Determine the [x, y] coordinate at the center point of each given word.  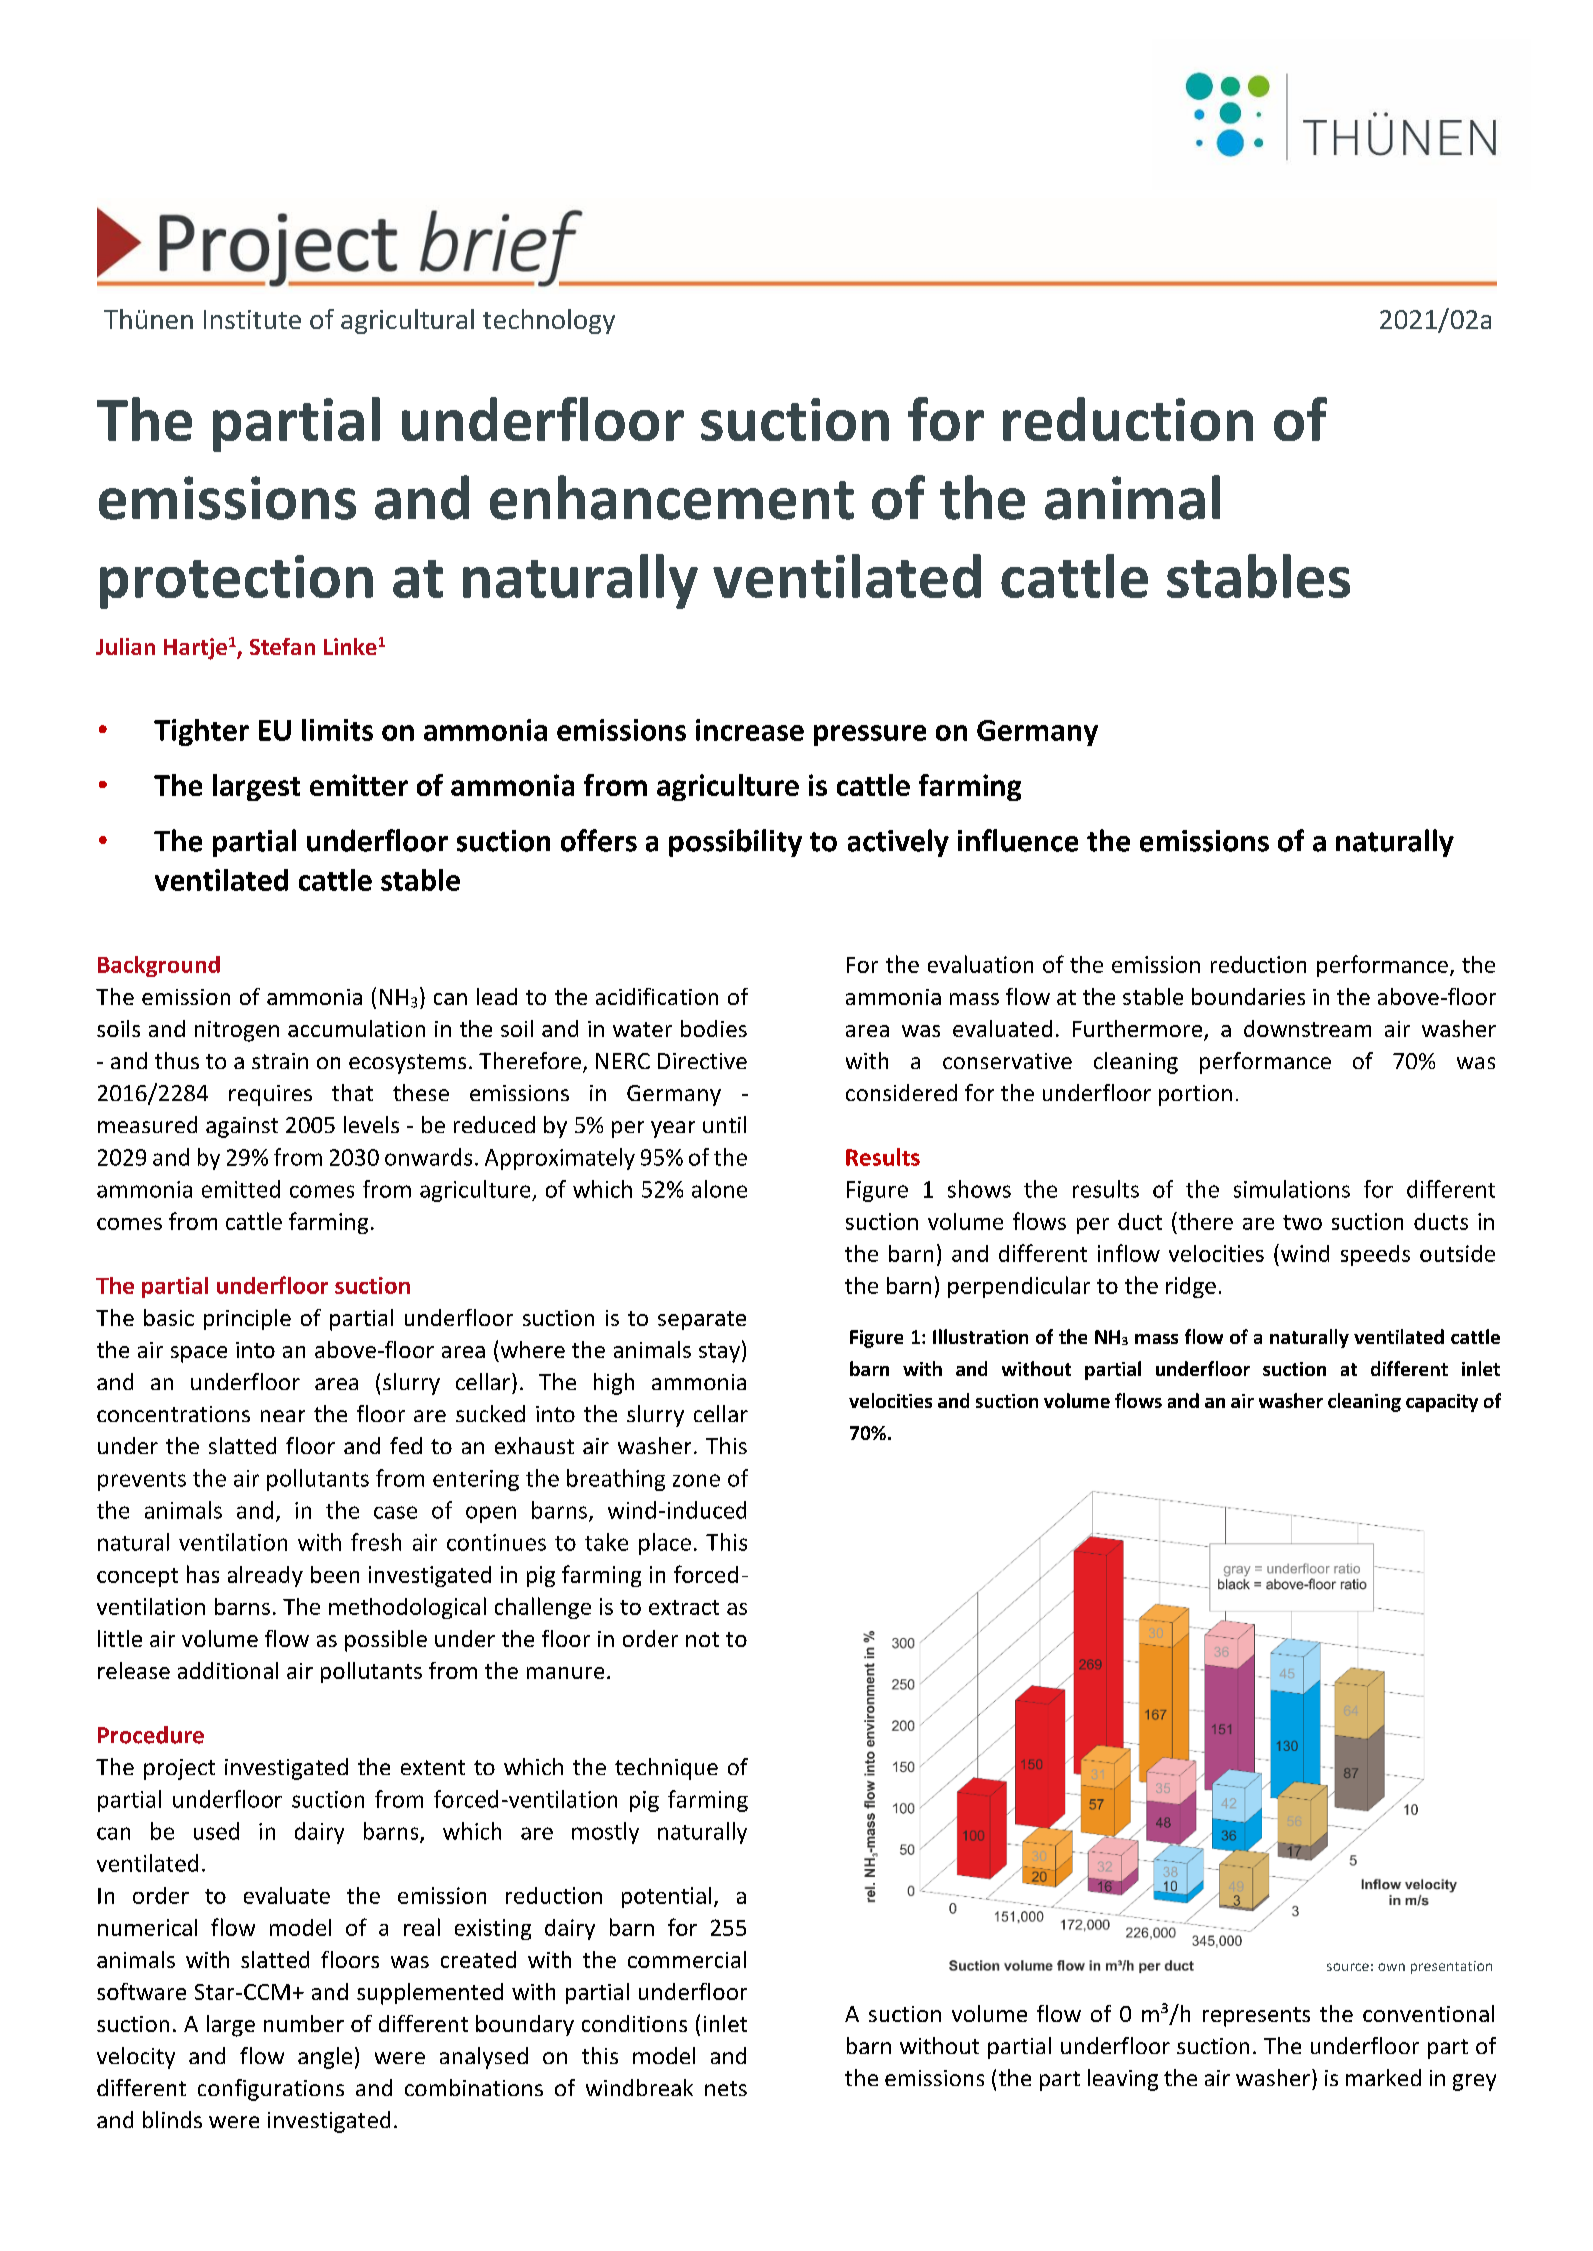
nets [726, 2088]
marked [1383, 2077]
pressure [870, 735]
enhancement [672, 497]
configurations [271, 2090]
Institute [252, 319]
